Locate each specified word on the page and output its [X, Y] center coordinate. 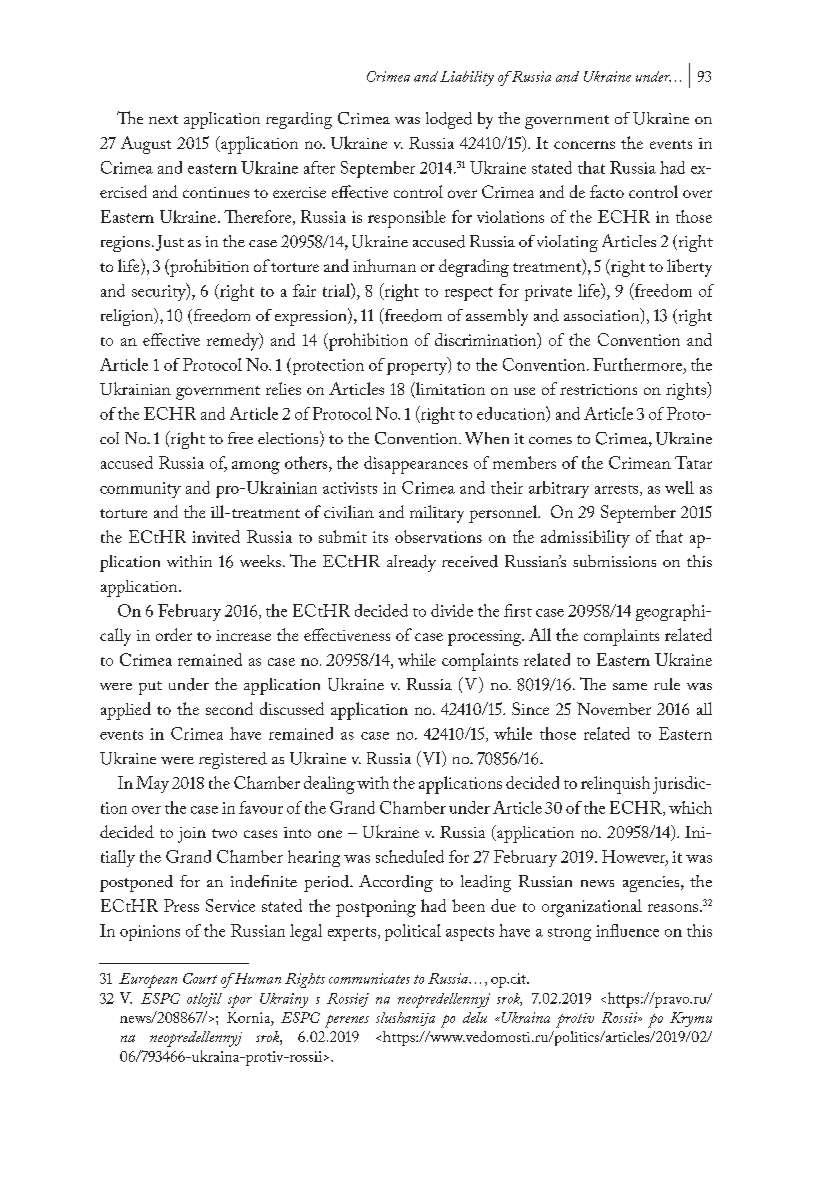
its [380, 537]
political [413, 932]
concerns [584, 145]
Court [200, 978]
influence [627, 930]
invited [216, 536]
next [163, 119]
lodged [449, 120]
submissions [614, 561]
